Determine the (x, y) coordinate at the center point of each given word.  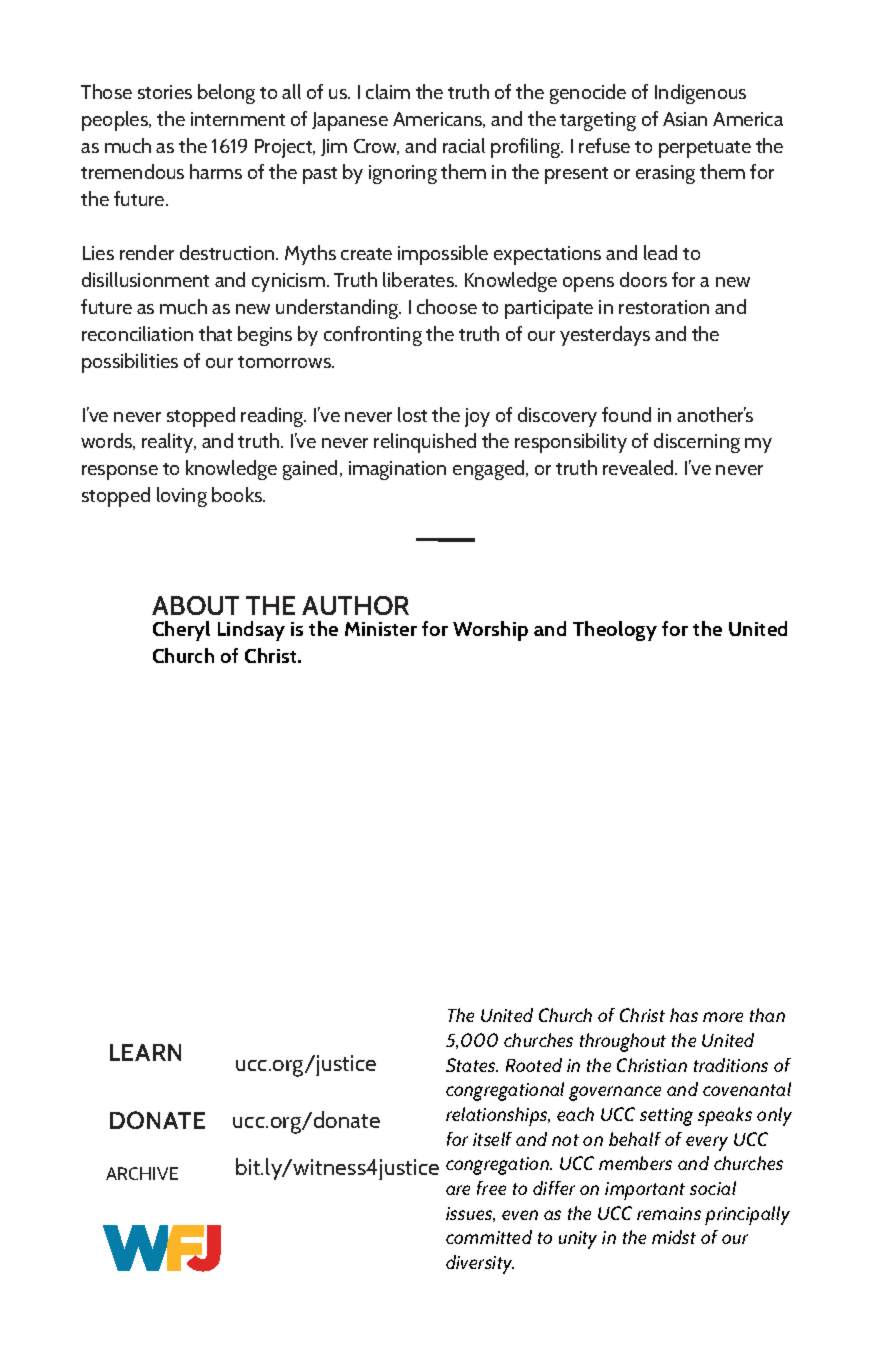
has (684, 1015)
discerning (697, 443)
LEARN (145, 1052)
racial (464, 145)
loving (182, 497)
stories (165, 92)
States (472, 1065)
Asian (685, 119)
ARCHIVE (142, 1173)
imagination (397, 470)
